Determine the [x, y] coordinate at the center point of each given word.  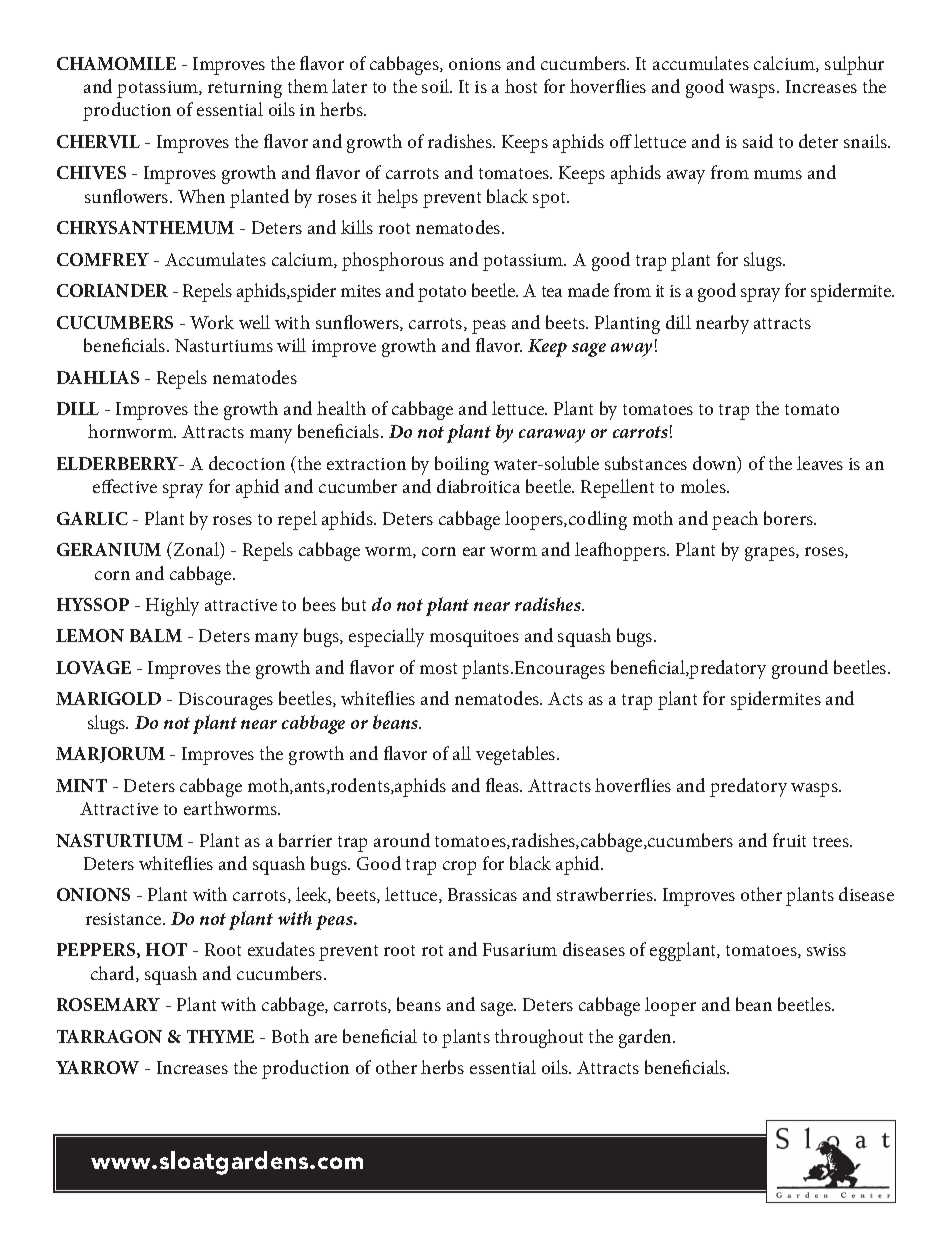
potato [442, 294]
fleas [504, 785]
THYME [220, 1036]
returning [245, 89]
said [758, 141]
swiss [826, 950]
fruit [789, 840]
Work [212, 322]
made [588, 290]
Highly [172, 606]
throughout [539, 1038]
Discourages [226, 701]
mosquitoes [474, 638]
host [521, 86]
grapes [771, 554]
